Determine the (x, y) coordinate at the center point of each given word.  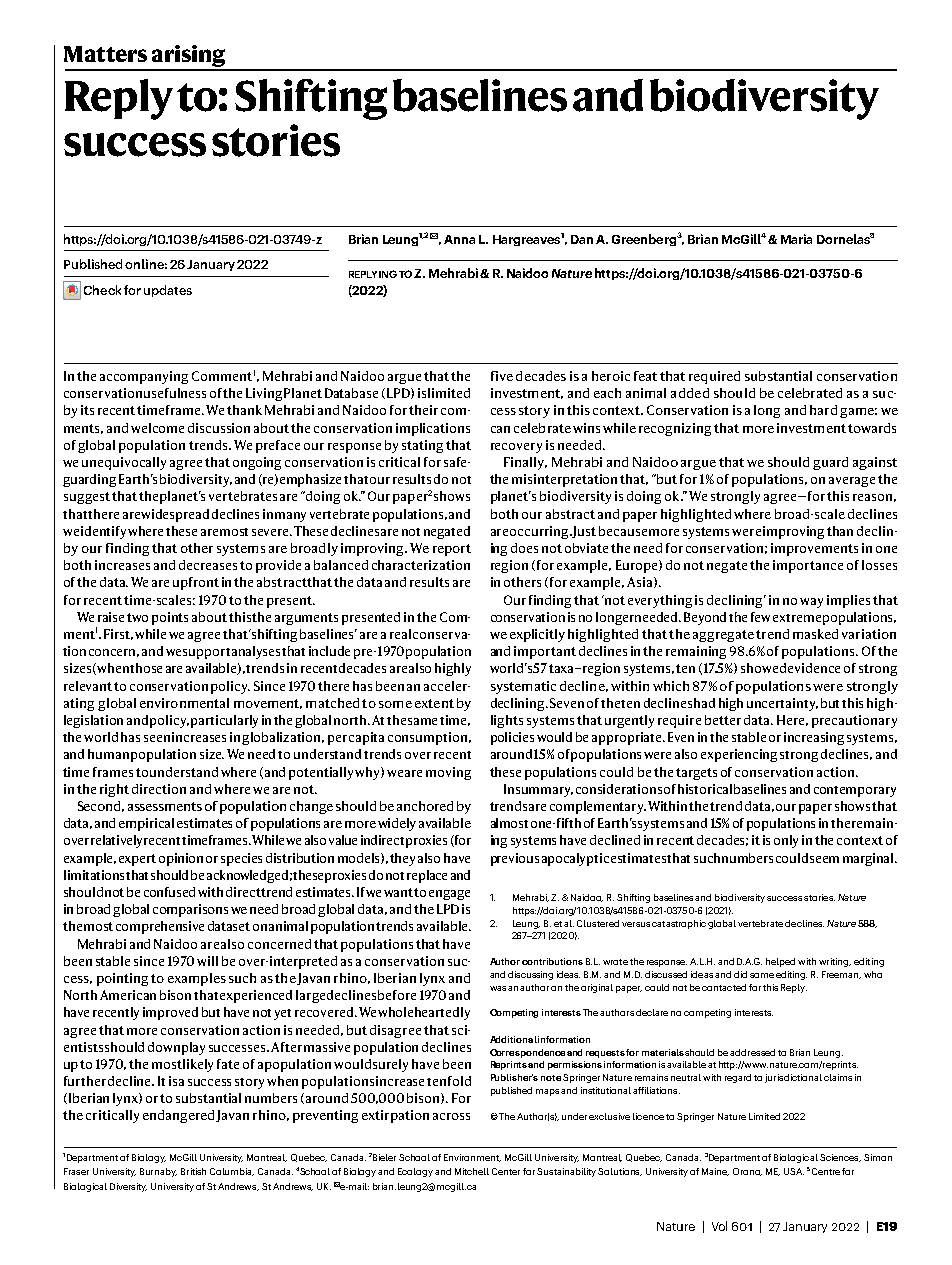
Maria (796, 239)
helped (780, 962)
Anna (459, 239)
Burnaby (158, 1172)
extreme (797, 618)
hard (823, 410)
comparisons (190, 910)
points (170, 618)
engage (449, 895)
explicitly (537, 635)
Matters (105, 54)
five (502, 376)
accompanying (144, 377)
